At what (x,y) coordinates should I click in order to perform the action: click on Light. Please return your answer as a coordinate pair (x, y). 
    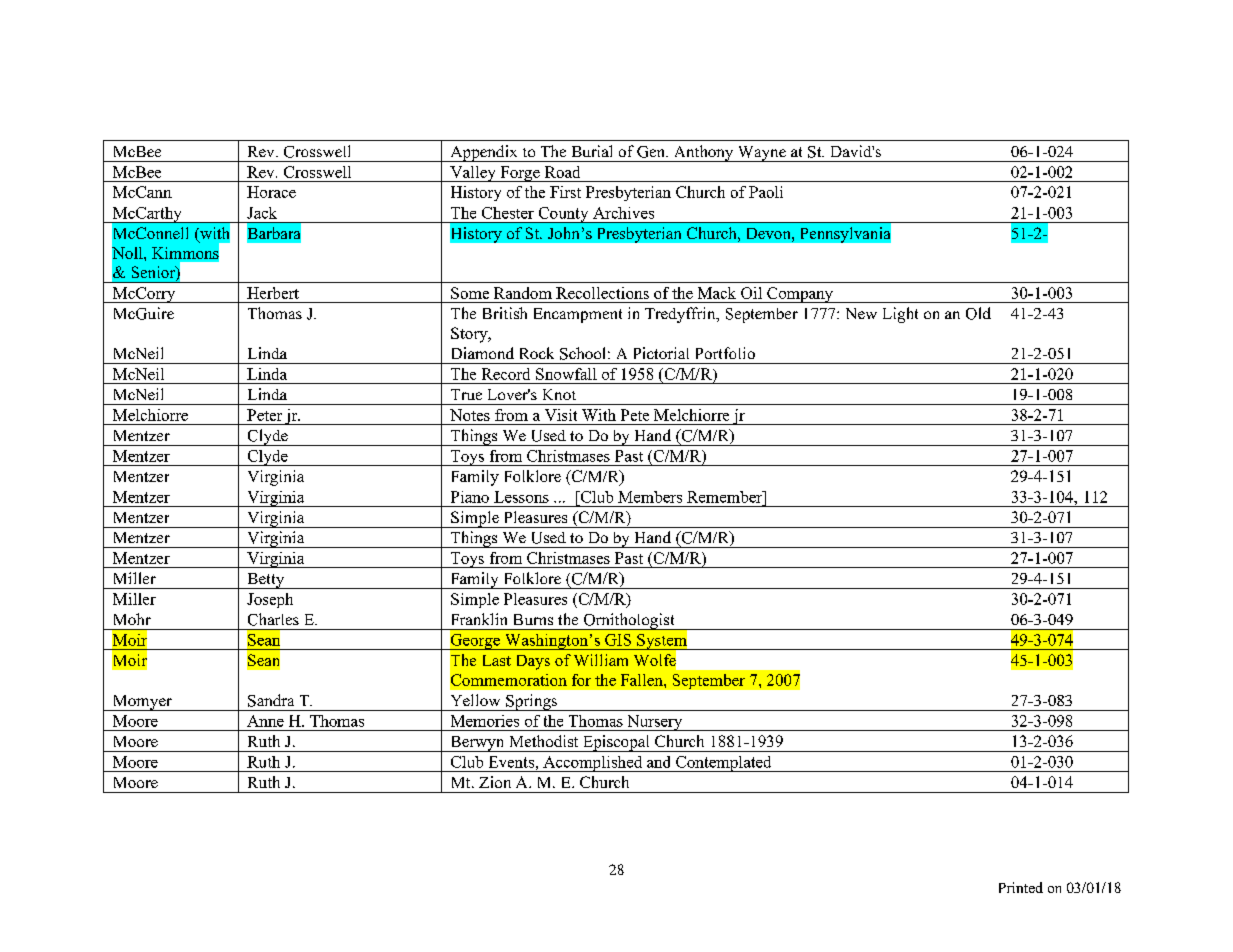
    Looking at the image, I should click on (900, 315).
